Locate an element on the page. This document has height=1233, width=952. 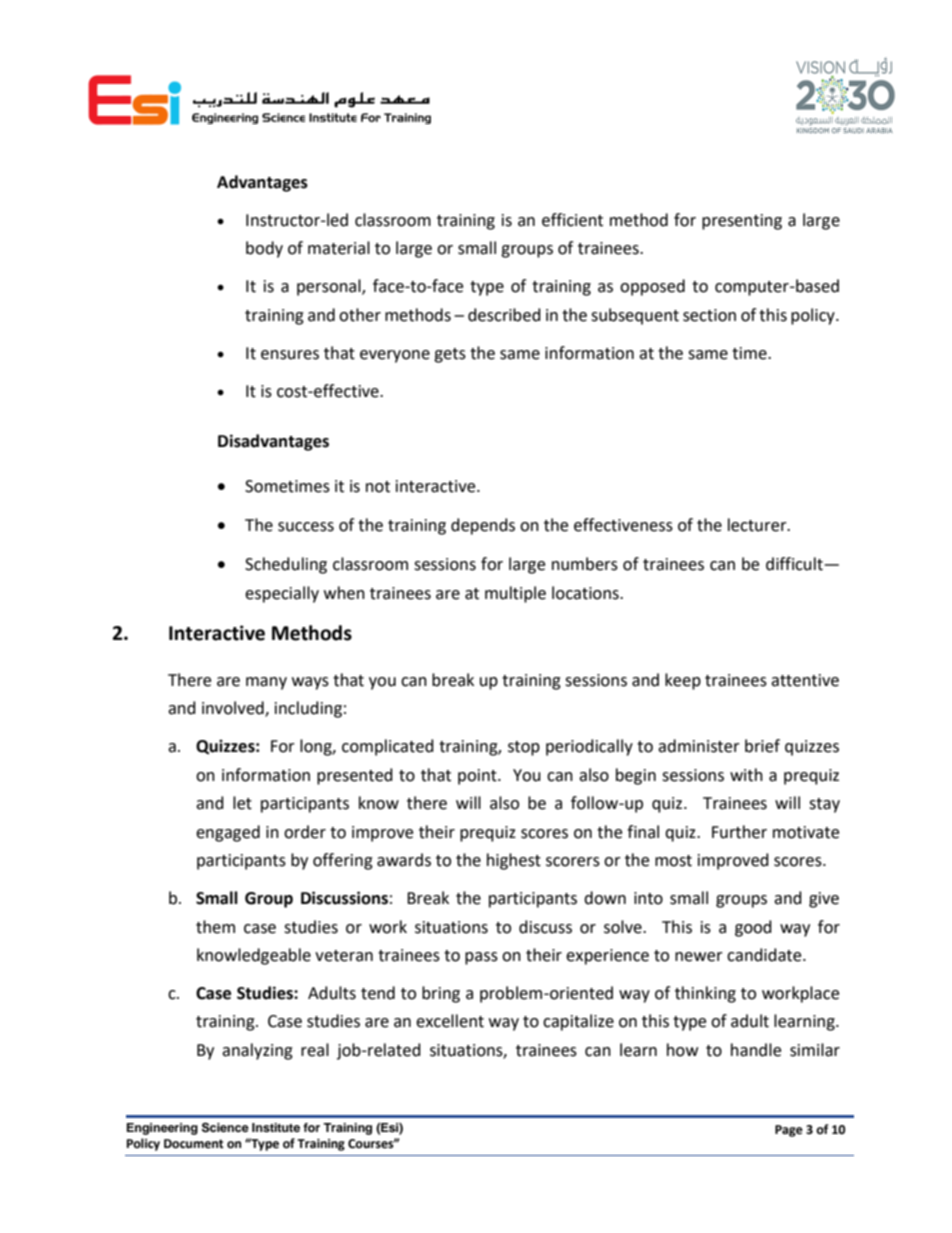
presenting is located at coordinates (742, 222).
